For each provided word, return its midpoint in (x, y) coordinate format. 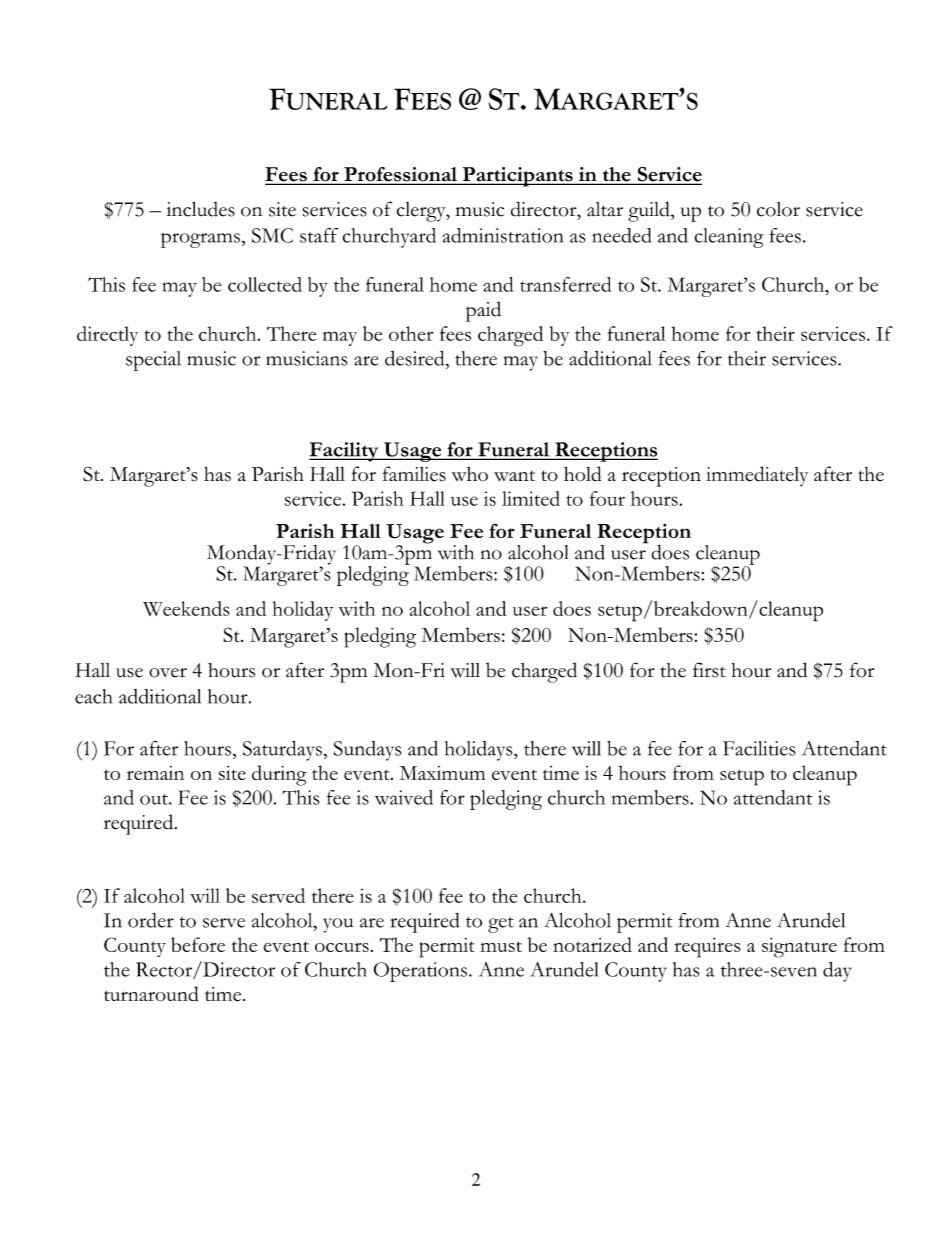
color (778, 209)
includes (201, 209)
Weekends (186, 608)
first (709, 670)
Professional (400, 175)
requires (707, 948)
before (198, 944)
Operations (420, 972)
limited (531, 498)
